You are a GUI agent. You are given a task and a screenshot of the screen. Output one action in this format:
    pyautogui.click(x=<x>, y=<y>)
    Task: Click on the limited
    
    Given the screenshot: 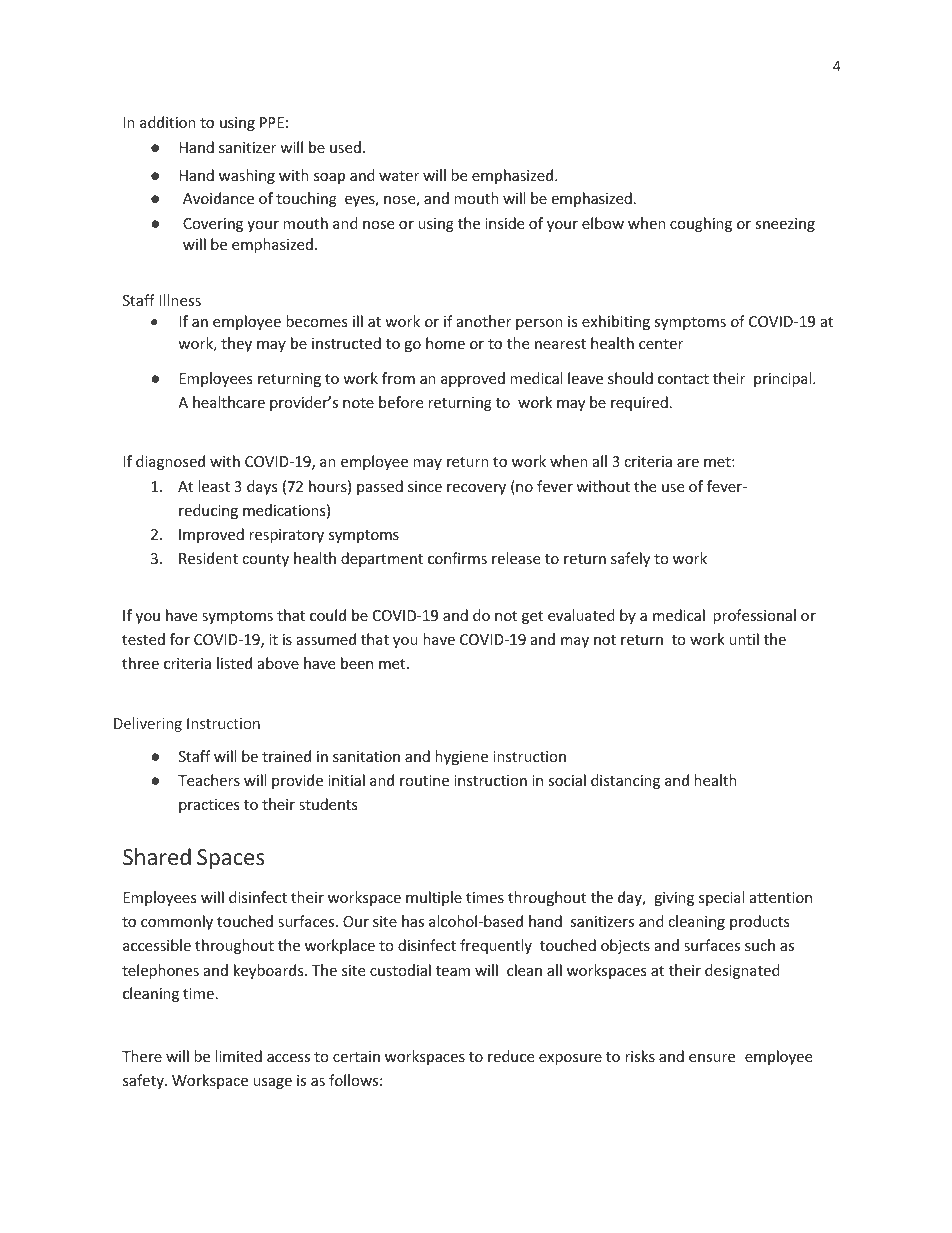 What is the action you would take?
    pyautogui.click(x=238, y=1056)
